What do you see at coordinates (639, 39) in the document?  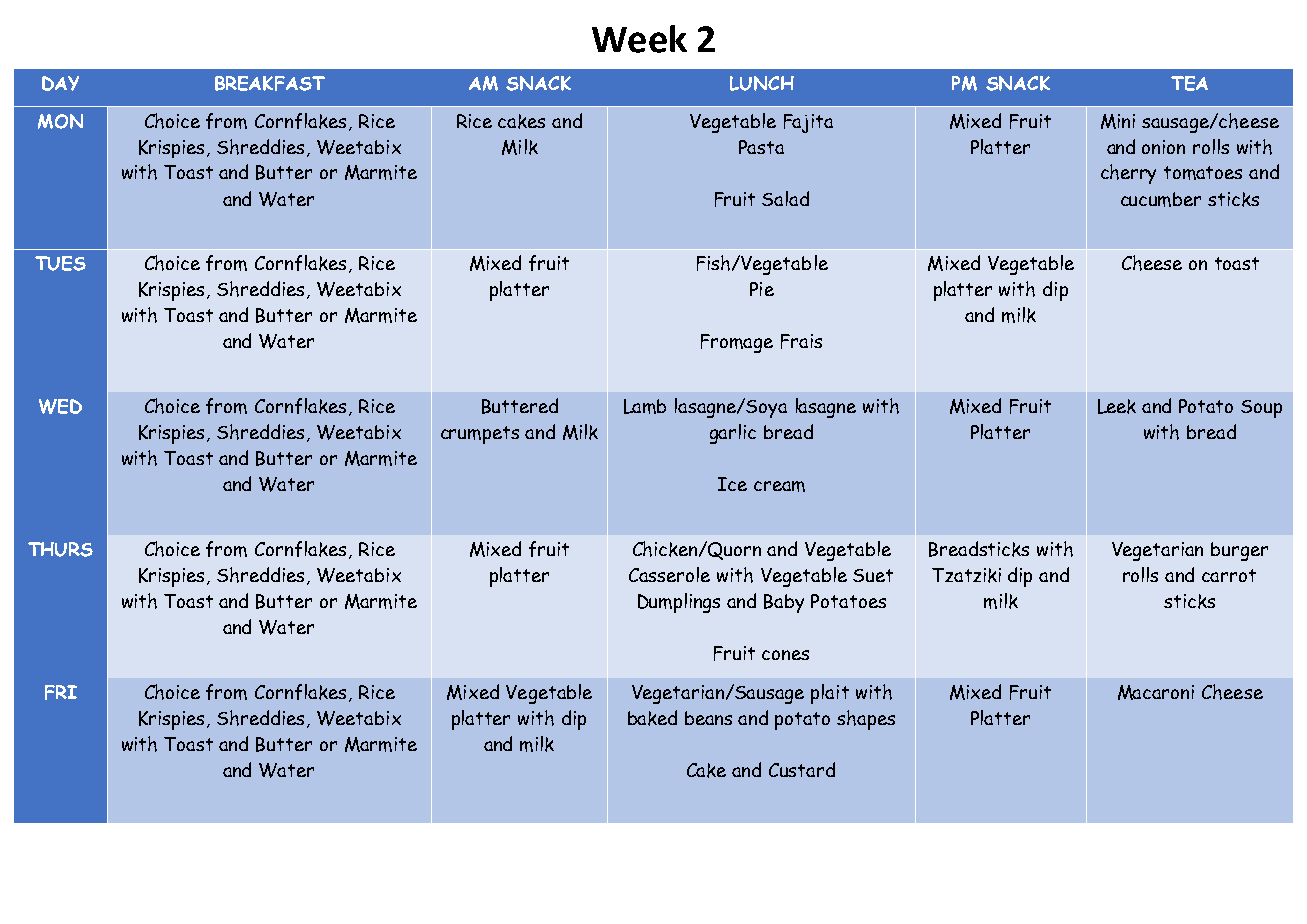 I see `Week` at bounding box center [639, 39].
